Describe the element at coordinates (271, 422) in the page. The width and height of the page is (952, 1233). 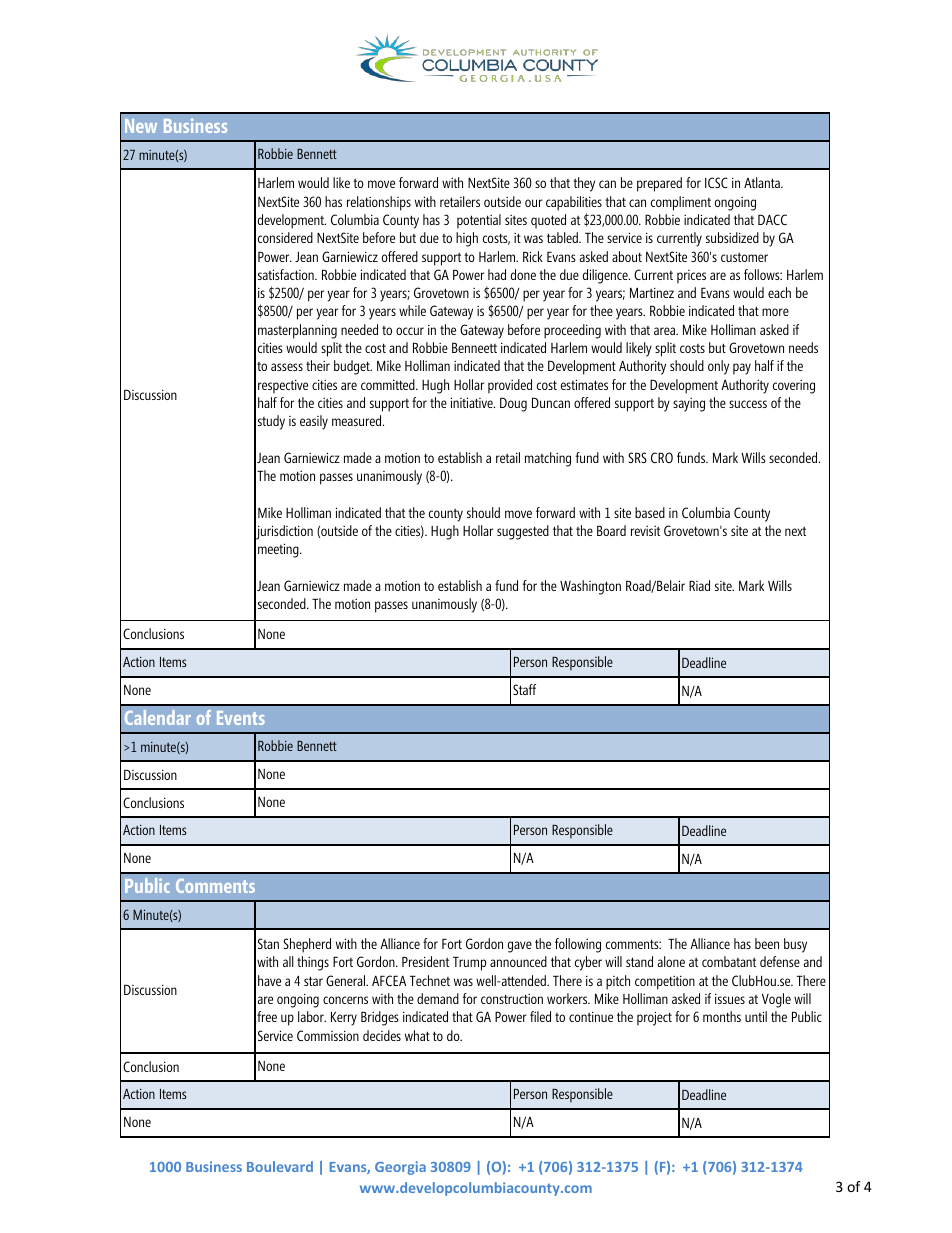
I see `study` at that location.
